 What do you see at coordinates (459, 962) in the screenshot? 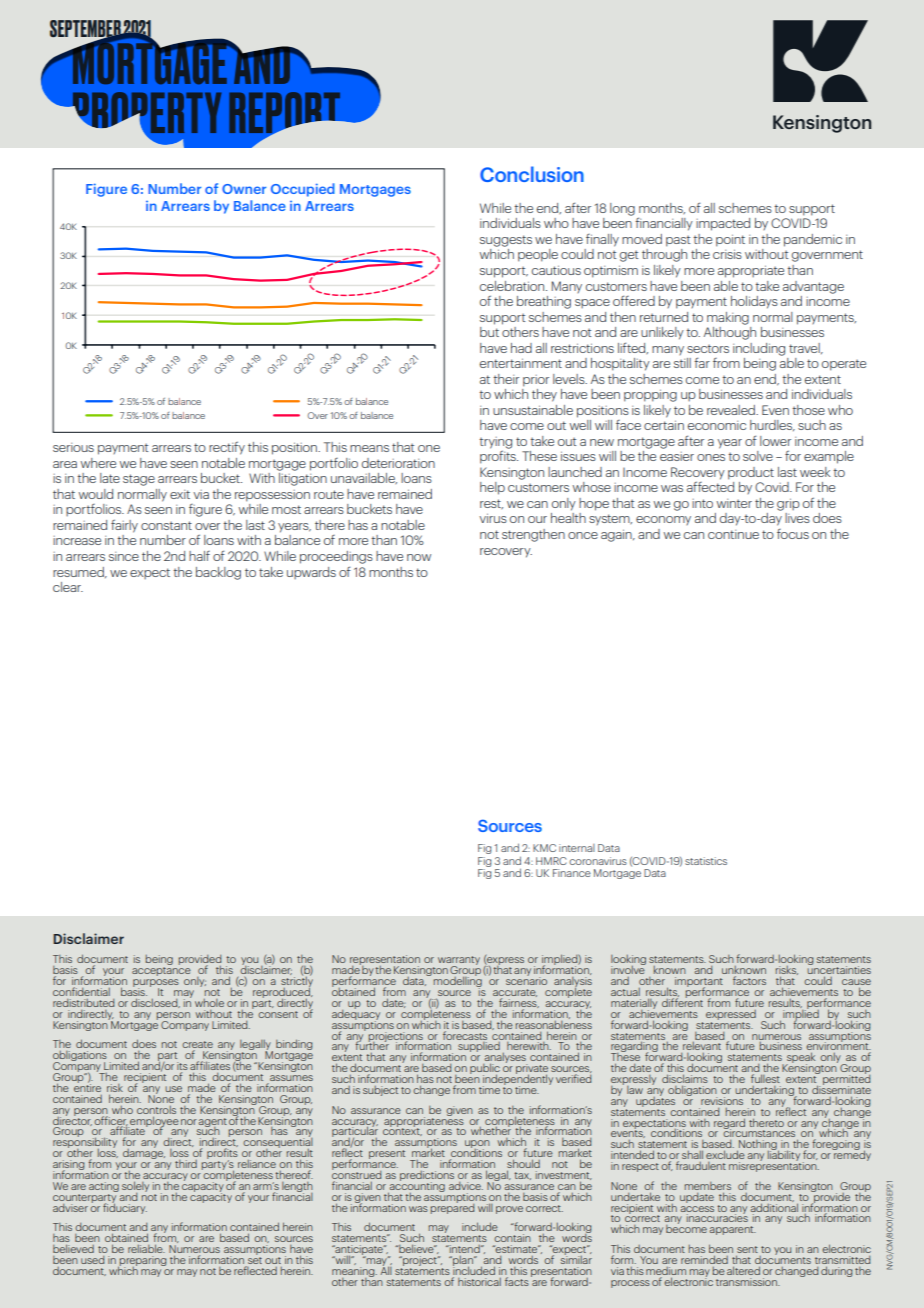
I see `warranty` at bounding box center [459, 962].
